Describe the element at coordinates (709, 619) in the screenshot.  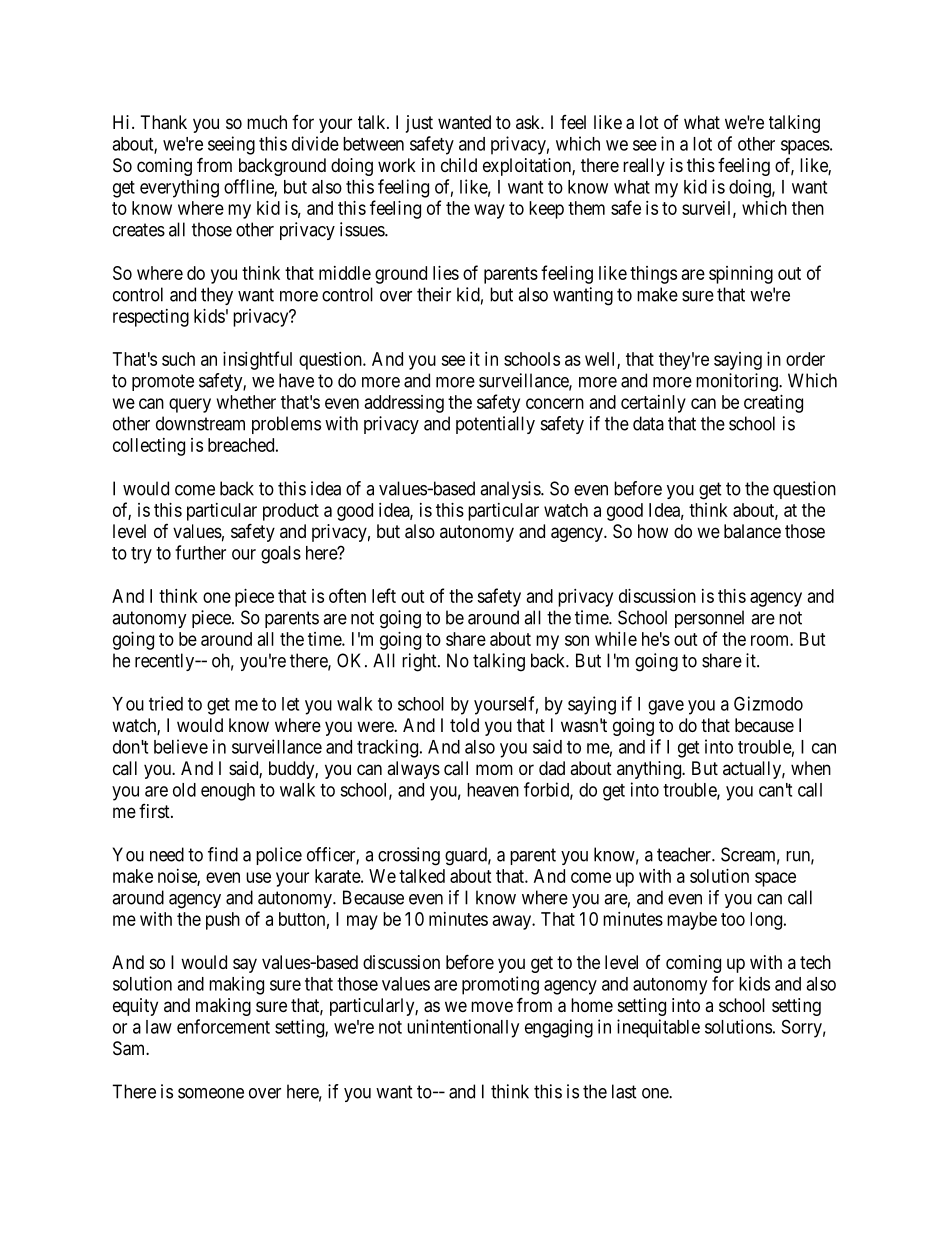
I see `personnel` at that location.
